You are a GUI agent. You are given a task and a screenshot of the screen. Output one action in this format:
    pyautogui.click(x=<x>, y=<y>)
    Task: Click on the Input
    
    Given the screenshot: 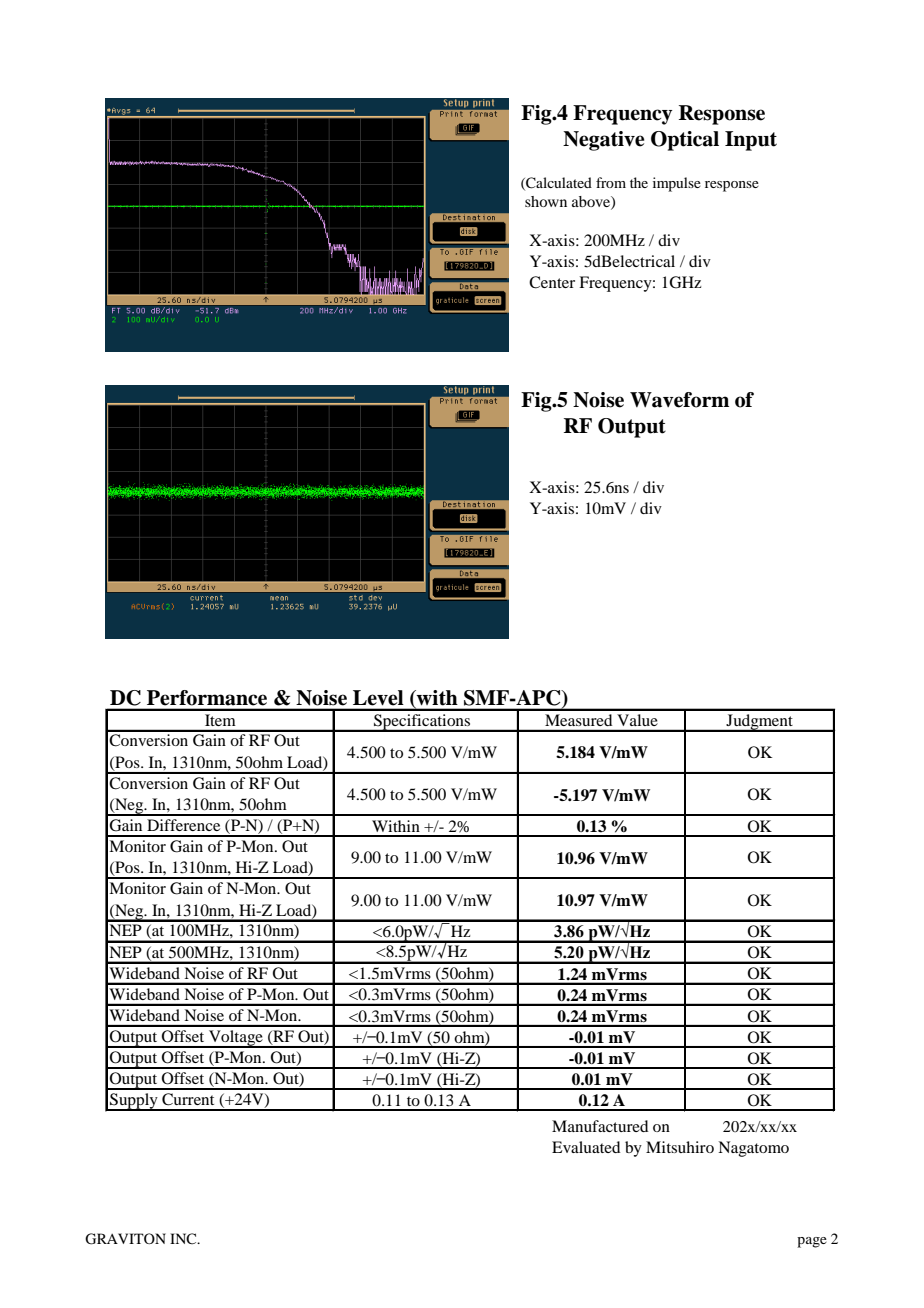 What is the action you would take?
    pyautogui.click(x=751, y=141)
